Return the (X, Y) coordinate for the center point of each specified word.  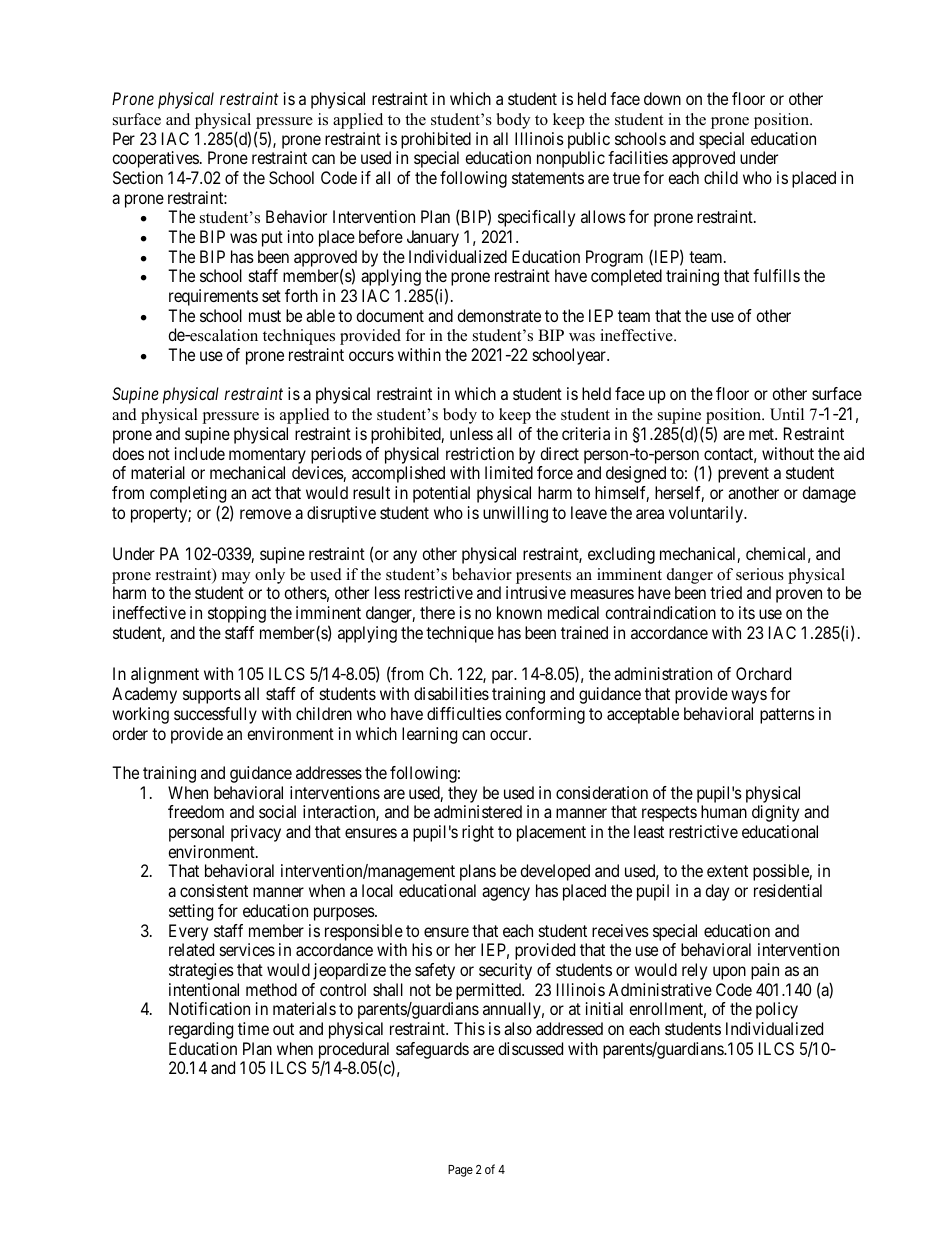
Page (460, 1171)
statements (548, 178)
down (662, 98)
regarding (201, 1030)
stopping (237, 614)
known (519, 612)
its (747, 612)
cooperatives (155, 159)
